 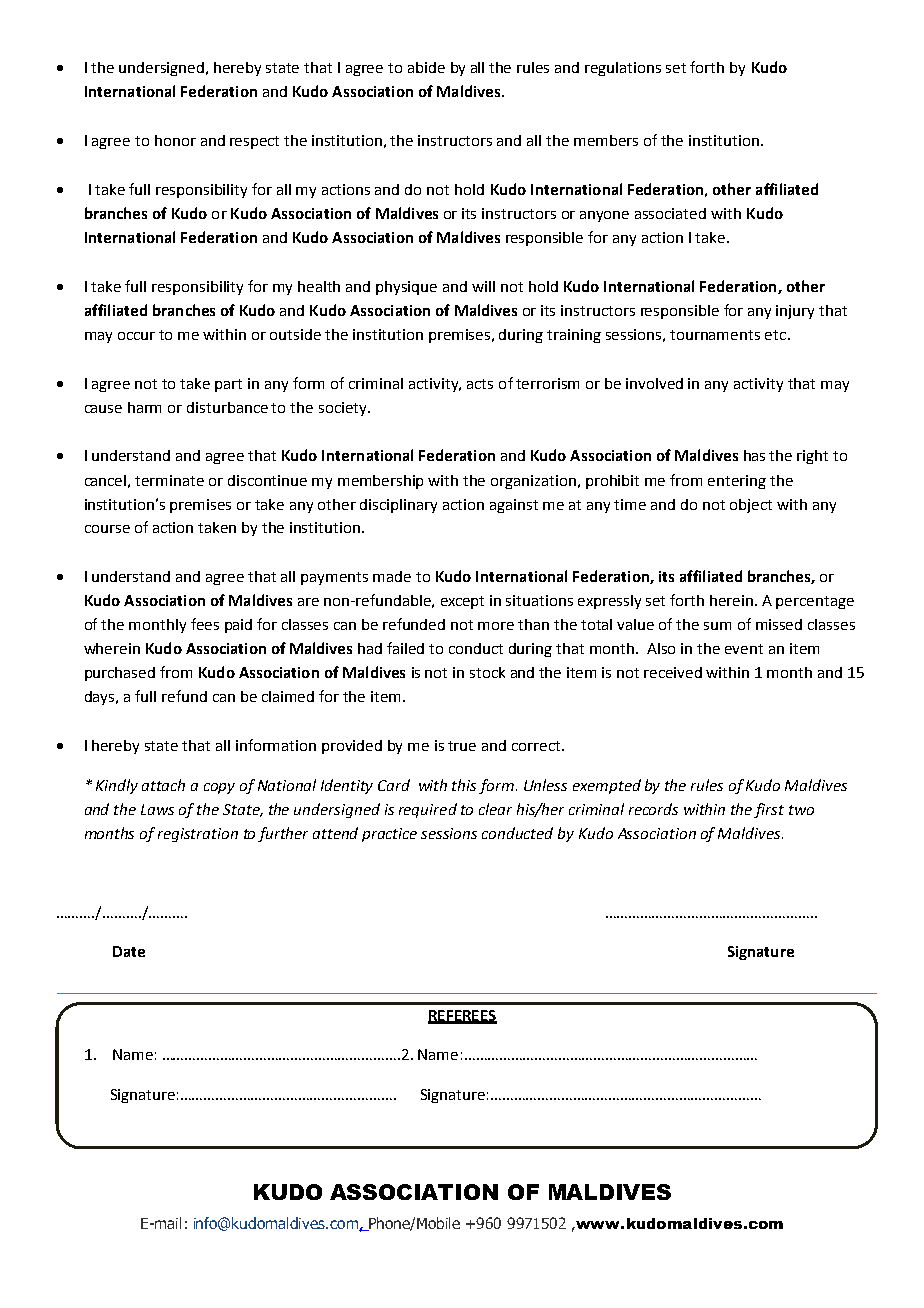 I want to click on REFEREES, so click(x=462, y=1017).
